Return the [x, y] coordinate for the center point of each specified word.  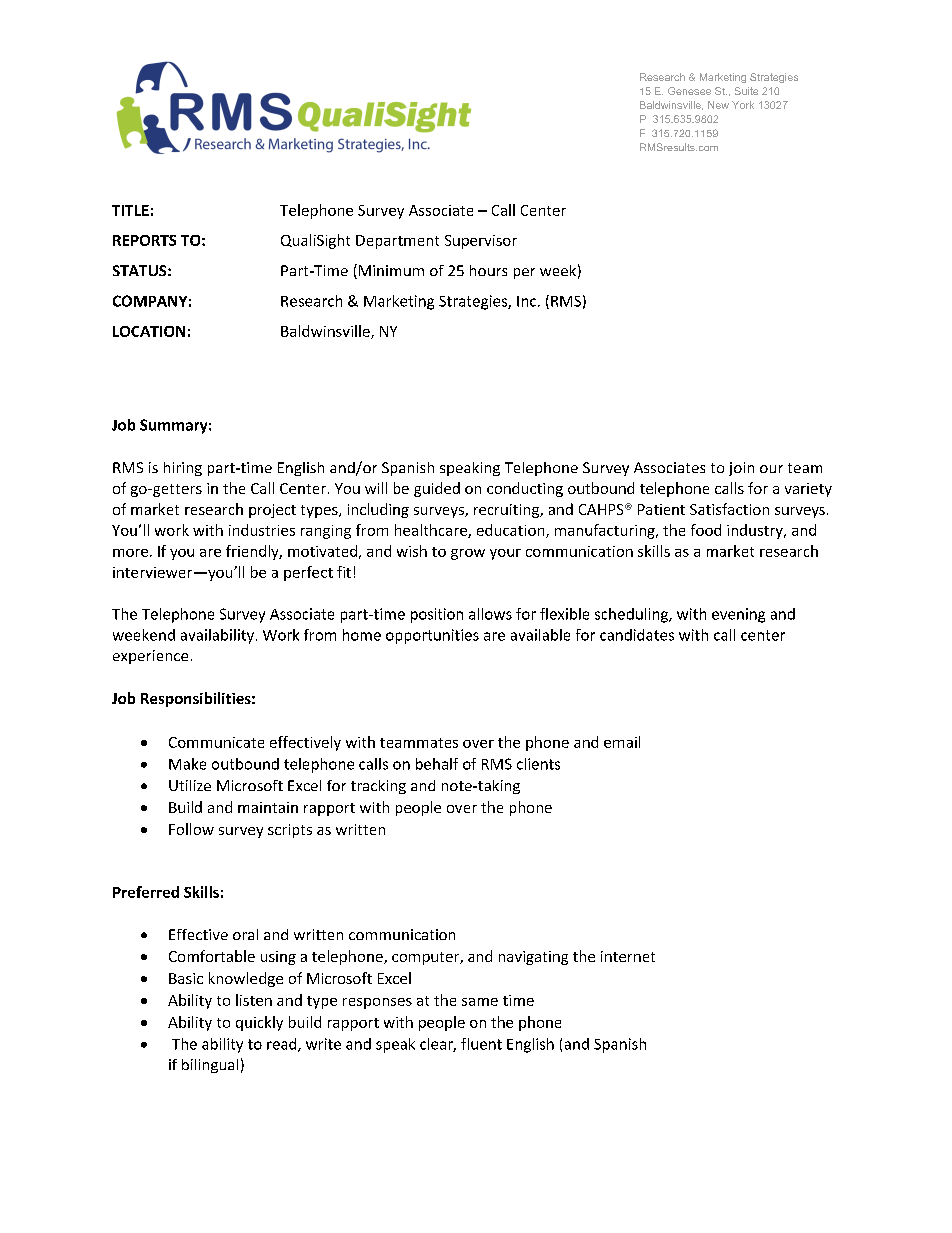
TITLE [130, 210]
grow [468, 554]
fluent [481, 1044]
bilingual [210, 1066]
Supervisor [481, 242]
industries [262, 530]
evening [738, 615]
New [718, 105]
